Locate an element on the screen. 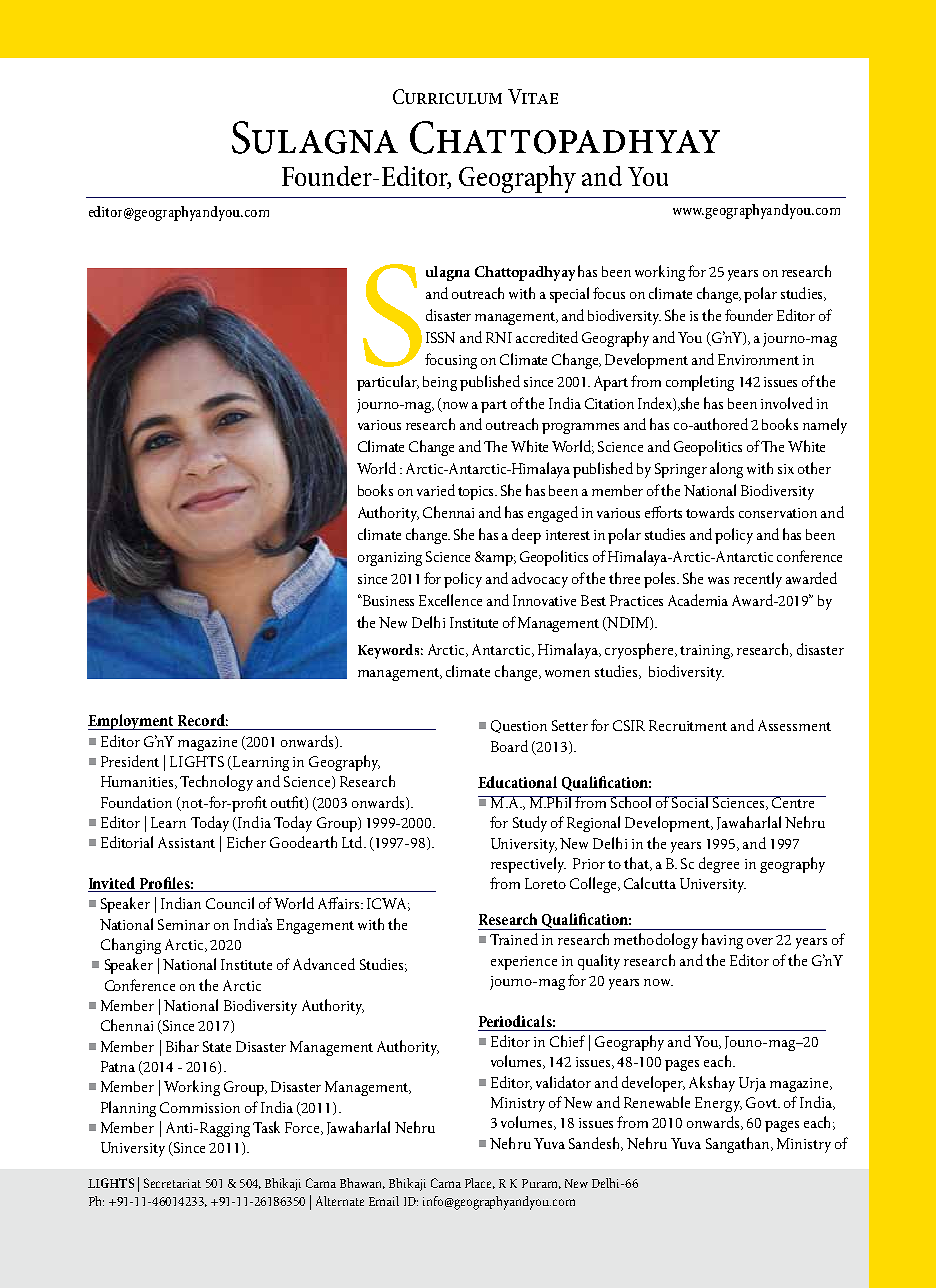 The width and height of the screenshot is (936, 1288). Employment is located at coordinates (132, 722).
